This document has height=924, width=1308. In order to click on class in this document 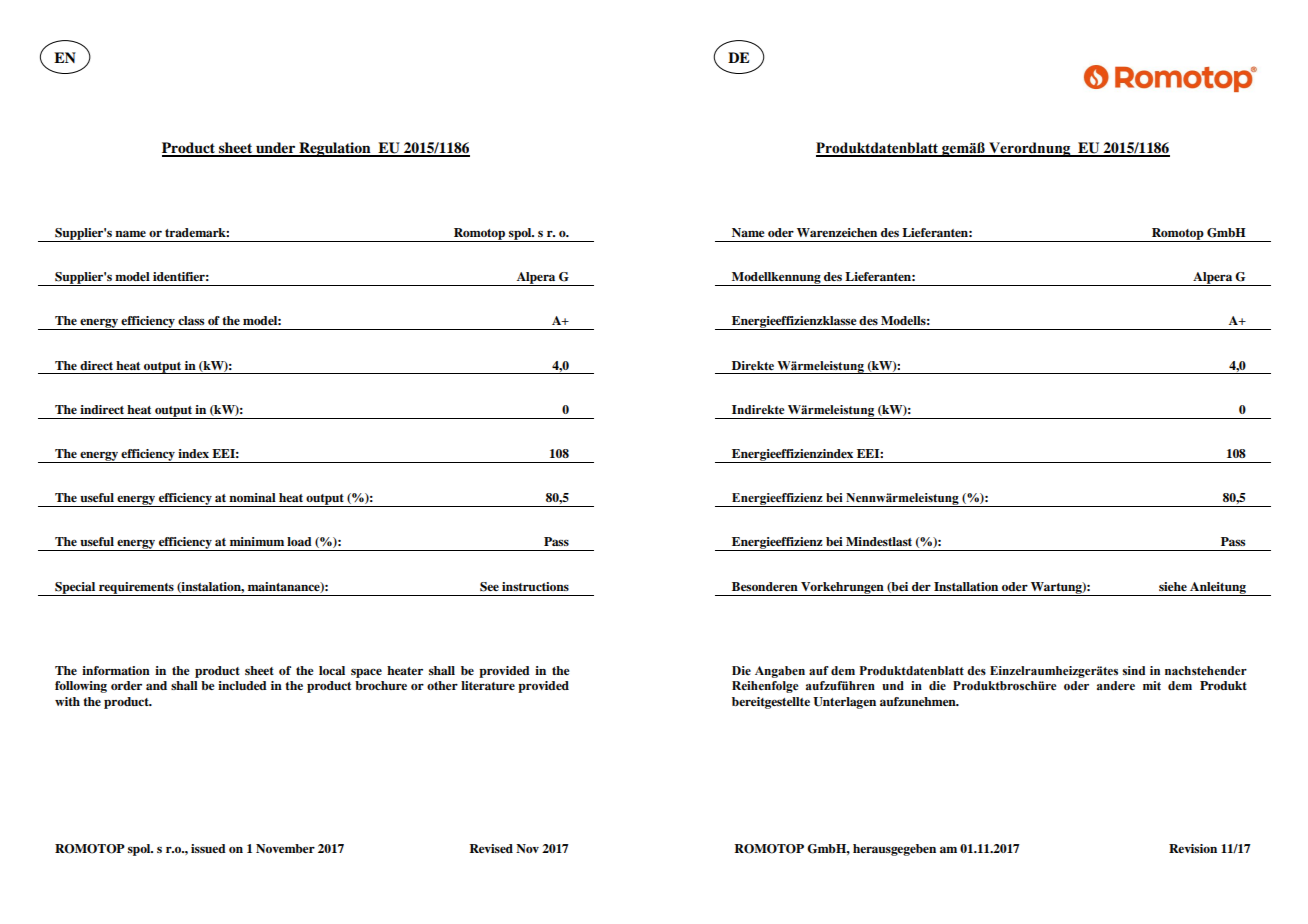, I will do `click(191, 320)`.
